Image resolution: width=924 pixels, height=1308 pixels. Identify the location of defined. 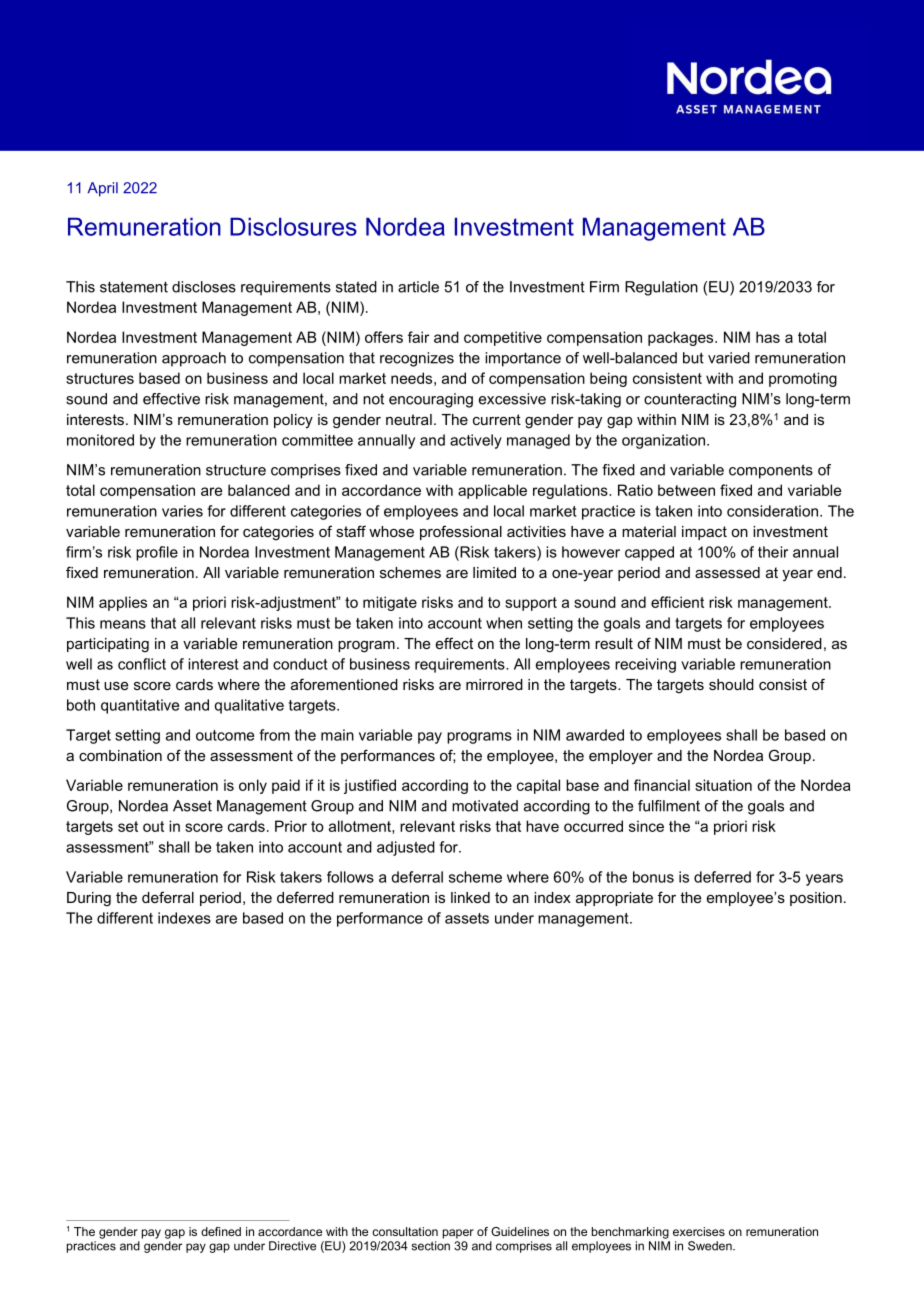
(221, 1231).
